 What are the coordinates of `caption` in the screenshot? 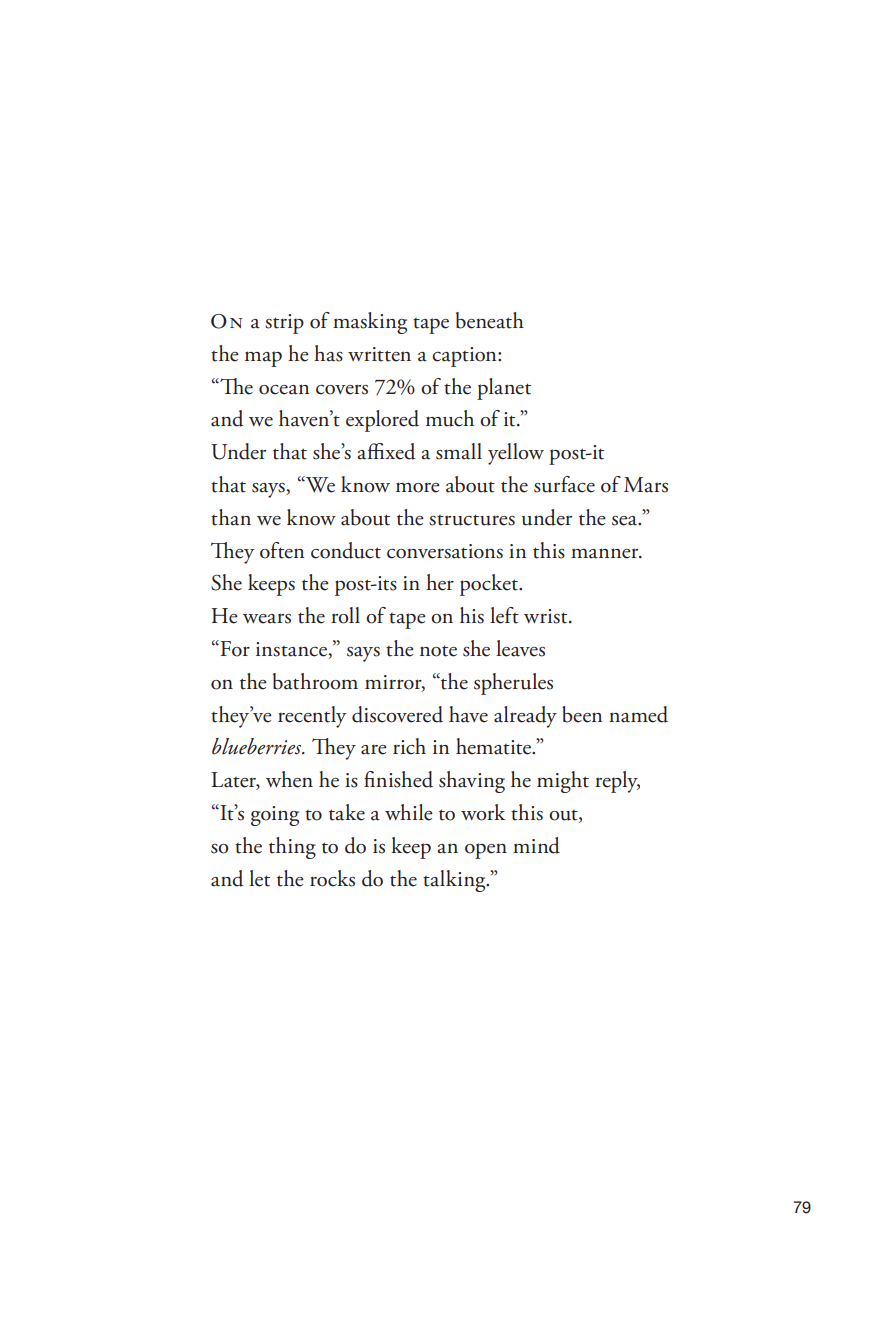 It's located at (465, 357).
